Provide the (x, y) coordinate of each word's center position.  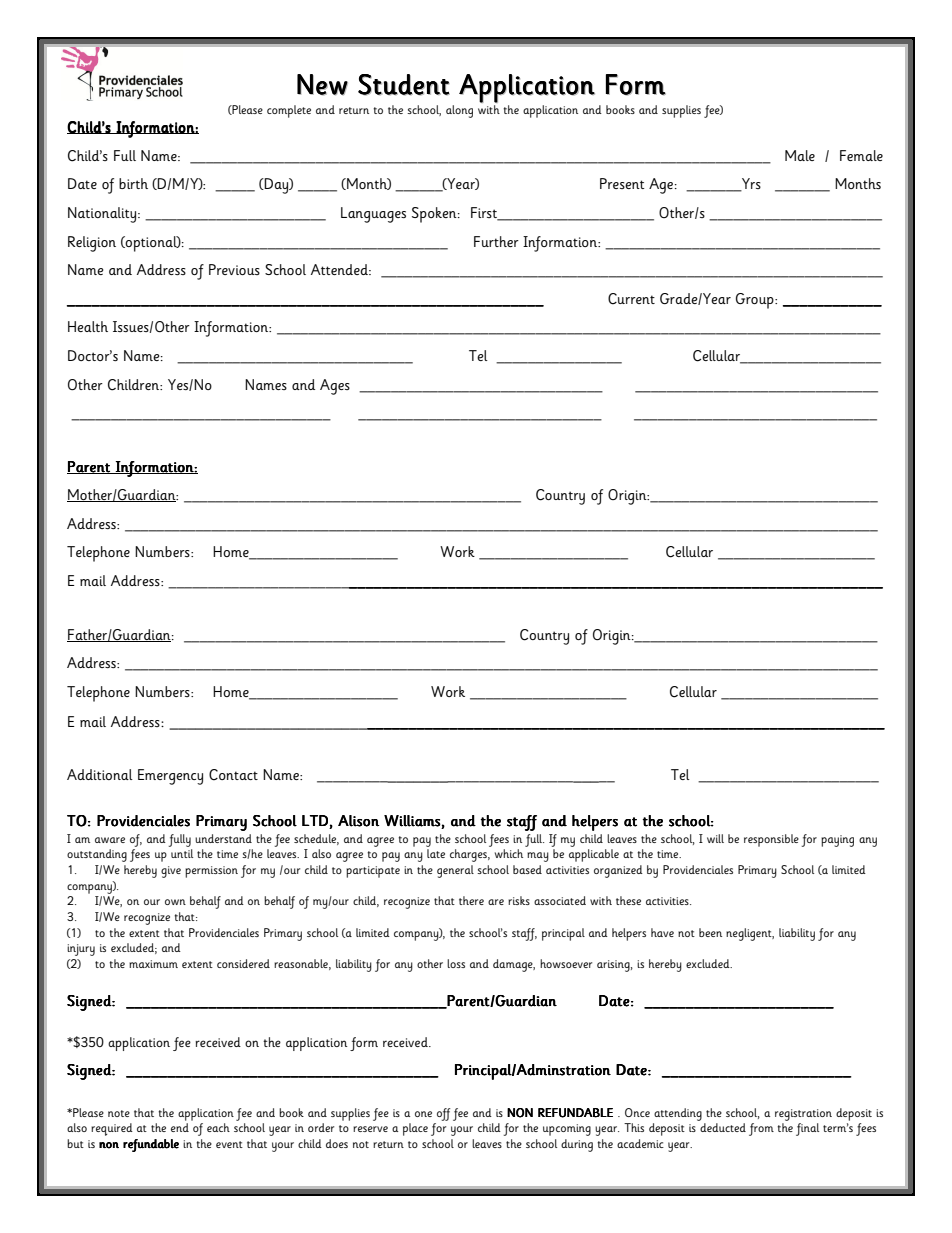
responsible (771, 840)
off (443, 1114)
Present (622, 183)
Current (631, 299)
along (459, 111)
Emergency (170, 777)
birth (133, 183)
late (436, 853)
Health (88, 326)
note (119, 1113)
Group (756, 301)
